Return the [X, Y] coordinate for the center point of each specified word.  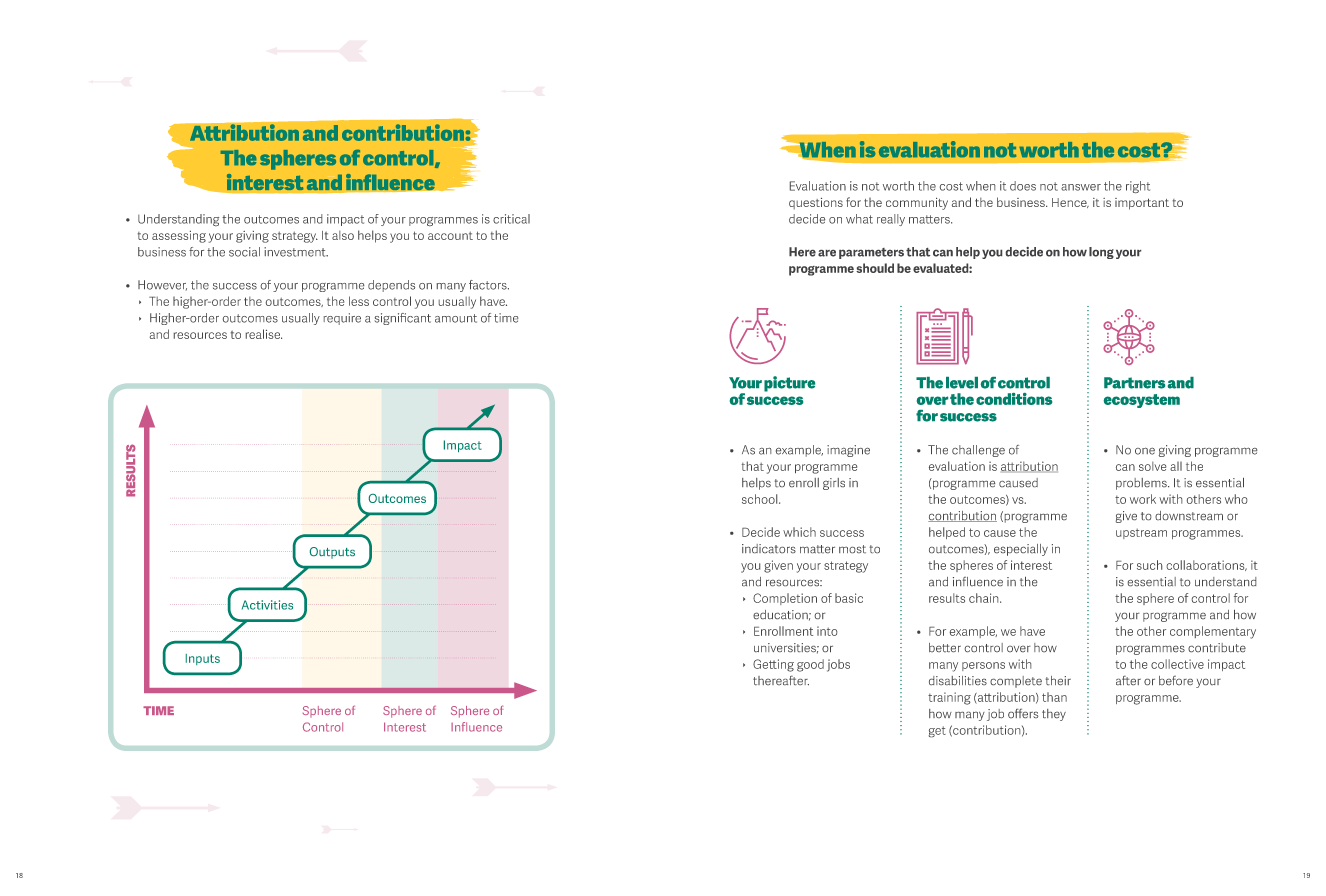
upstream [1141, 534]
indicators [769, 548]
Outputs [332, 553]
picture [789, 384]
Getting [773, 665]
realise [264, 334]
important [1142, 204]
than [1054, 697]
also [343, 235]
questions [816, 203]
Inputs [203, 659]
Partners [1134, 383]
